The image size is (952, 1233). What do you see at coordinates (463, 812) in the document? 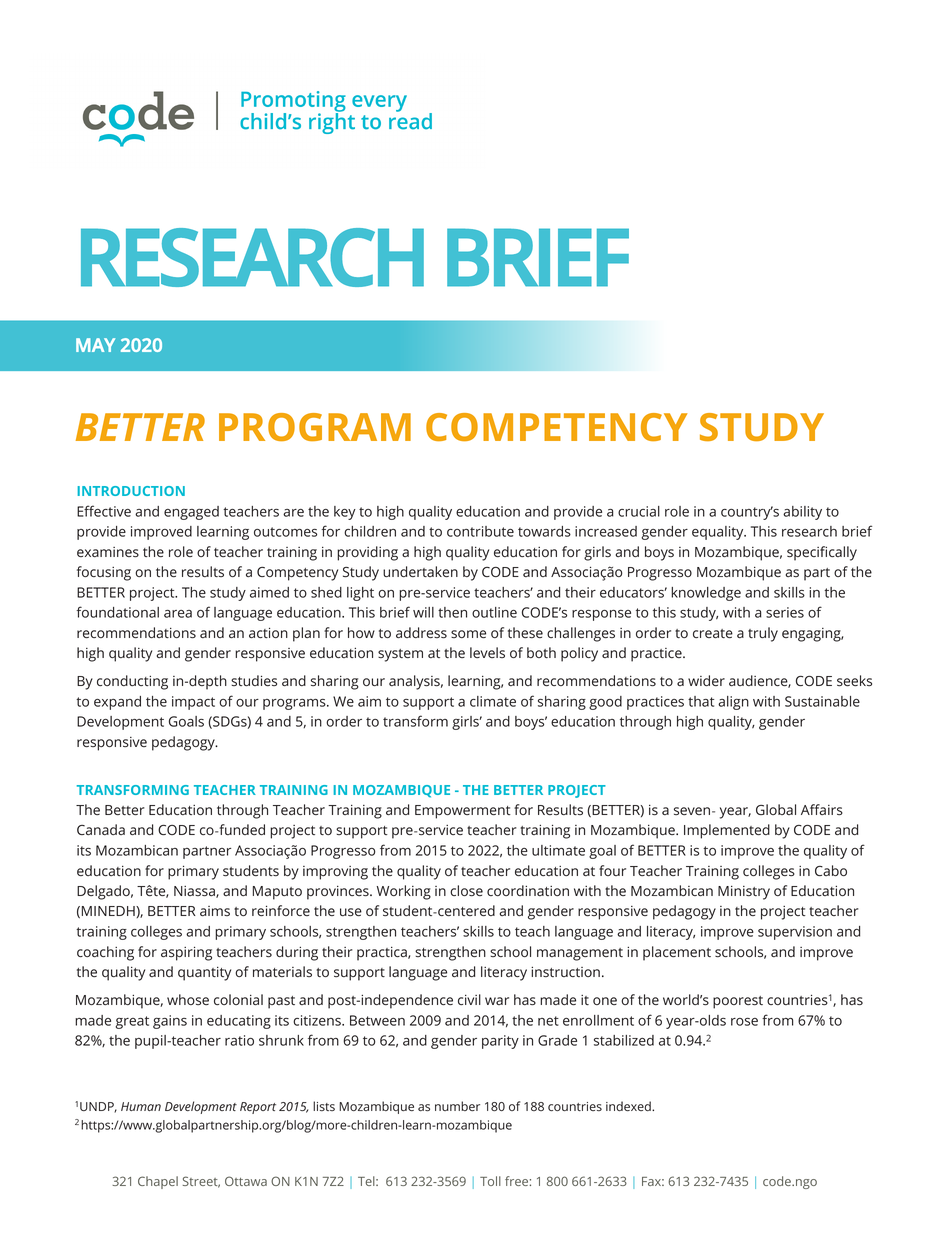
I see `Empowerment` at bounding box center [463, 812].
